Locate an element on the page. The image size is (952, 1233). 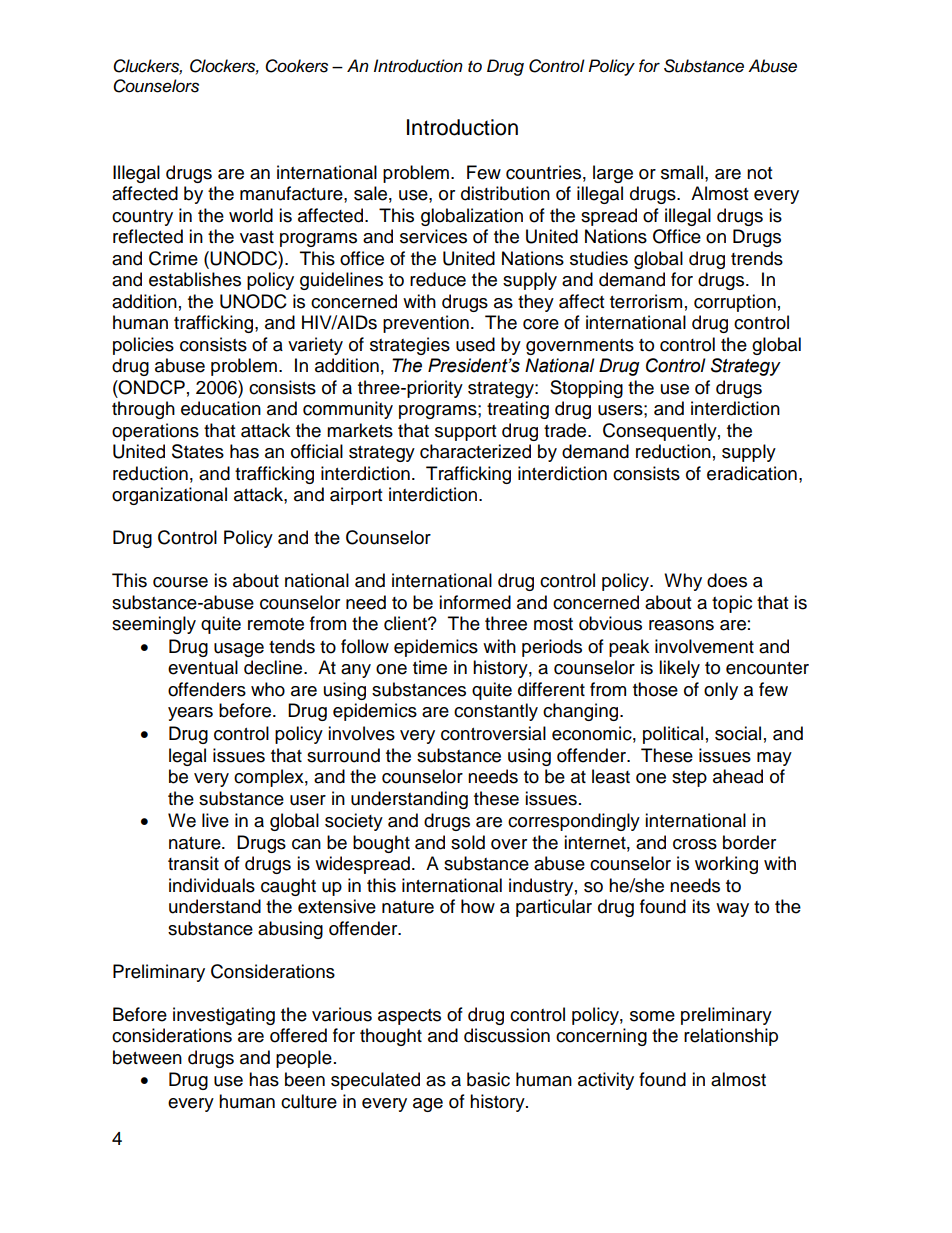
sold is located at coordinates (468, 842).
